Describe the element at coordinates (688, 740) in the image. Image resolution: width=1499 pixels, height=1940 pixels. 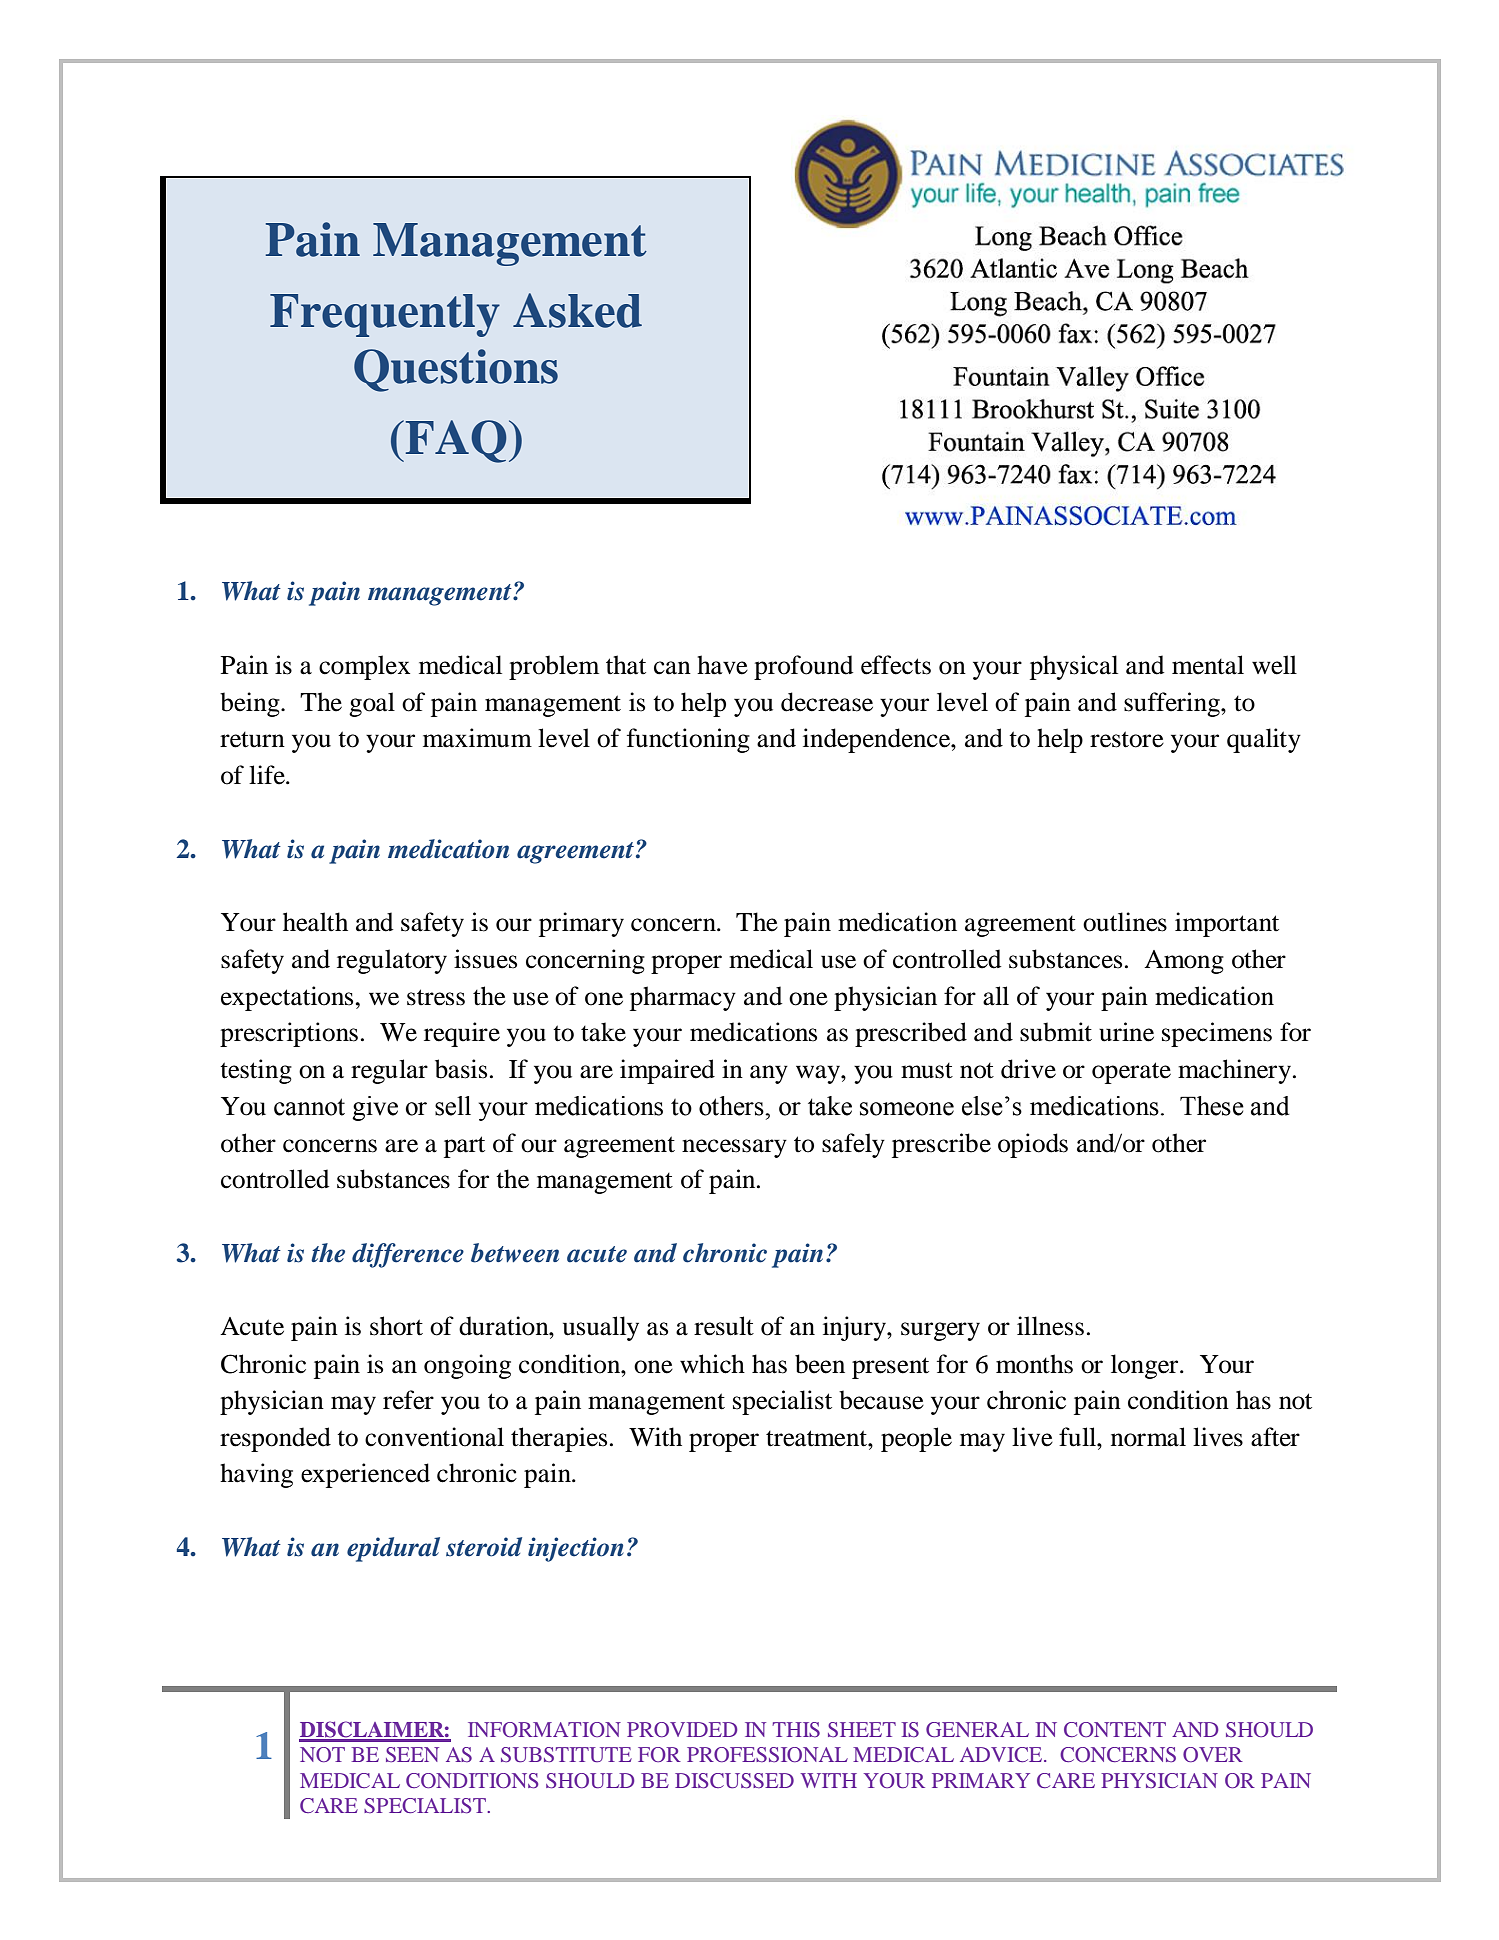
I see `functioning` at that location.
